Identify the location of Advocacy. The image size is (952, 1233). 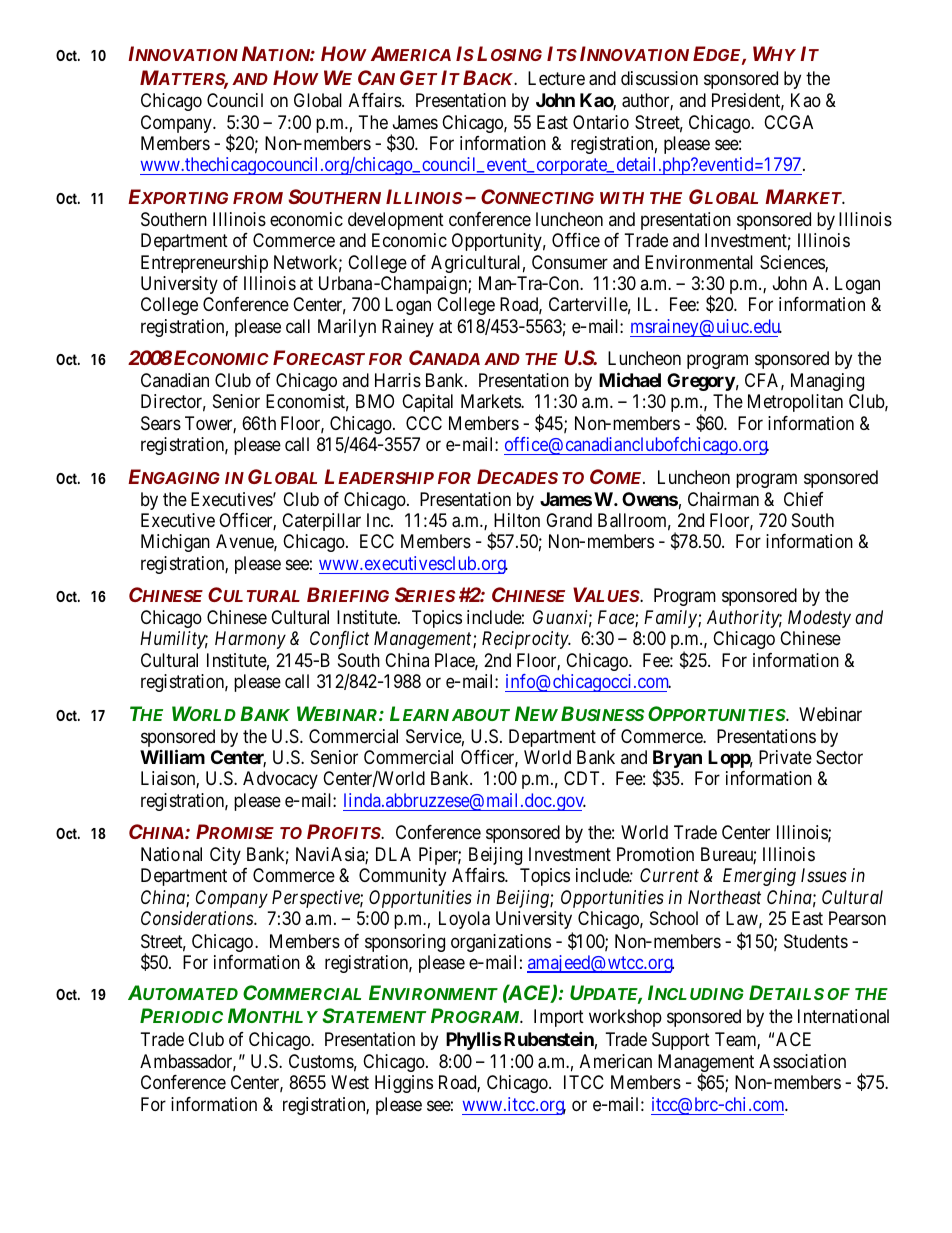
(280, 780).
